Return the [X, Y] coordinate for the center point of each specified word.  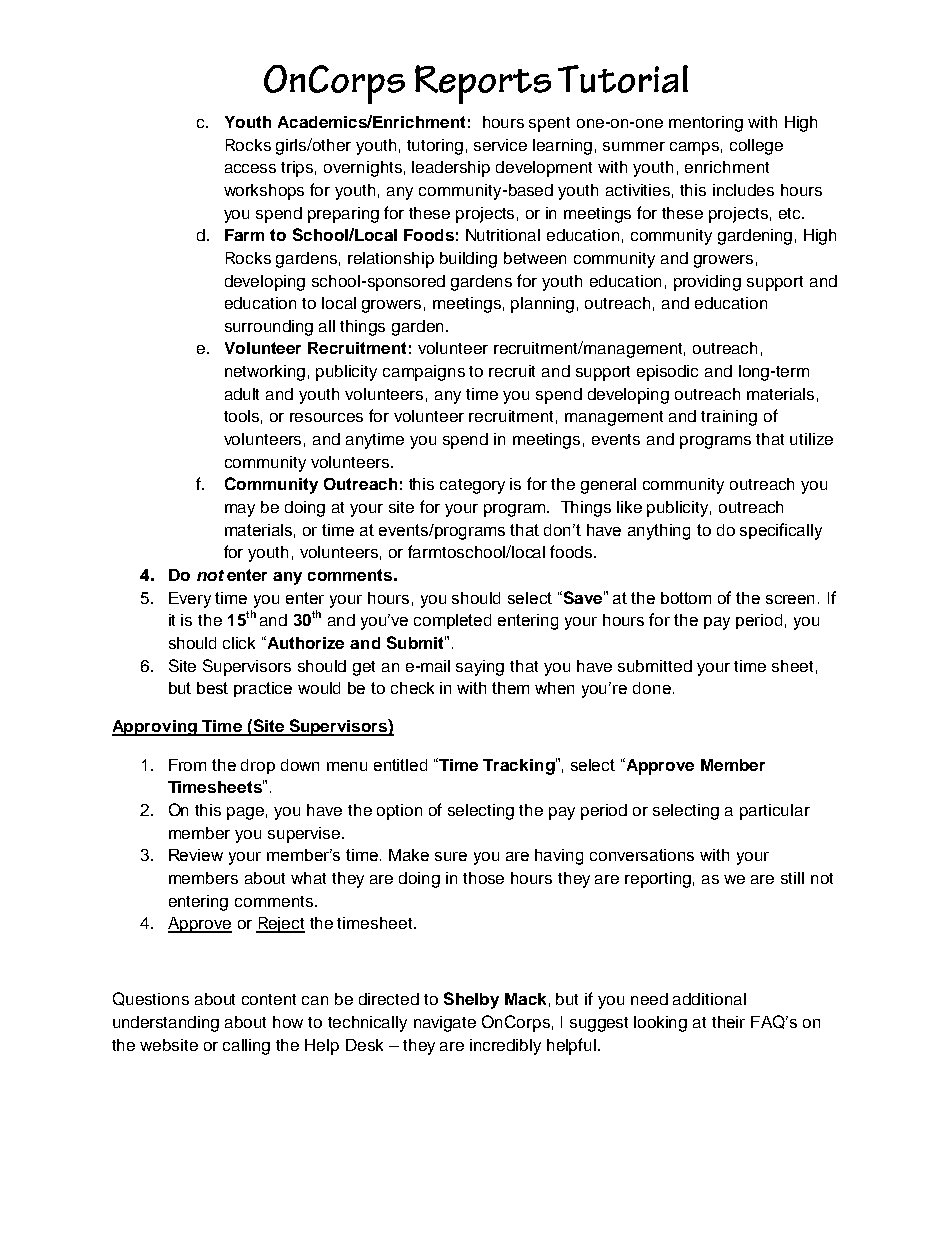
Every [190, 600]
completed [452, 621]
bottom [686, 598]
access [250, 168]
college [756, 147]
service [500, 145]
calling [246, 1047]
